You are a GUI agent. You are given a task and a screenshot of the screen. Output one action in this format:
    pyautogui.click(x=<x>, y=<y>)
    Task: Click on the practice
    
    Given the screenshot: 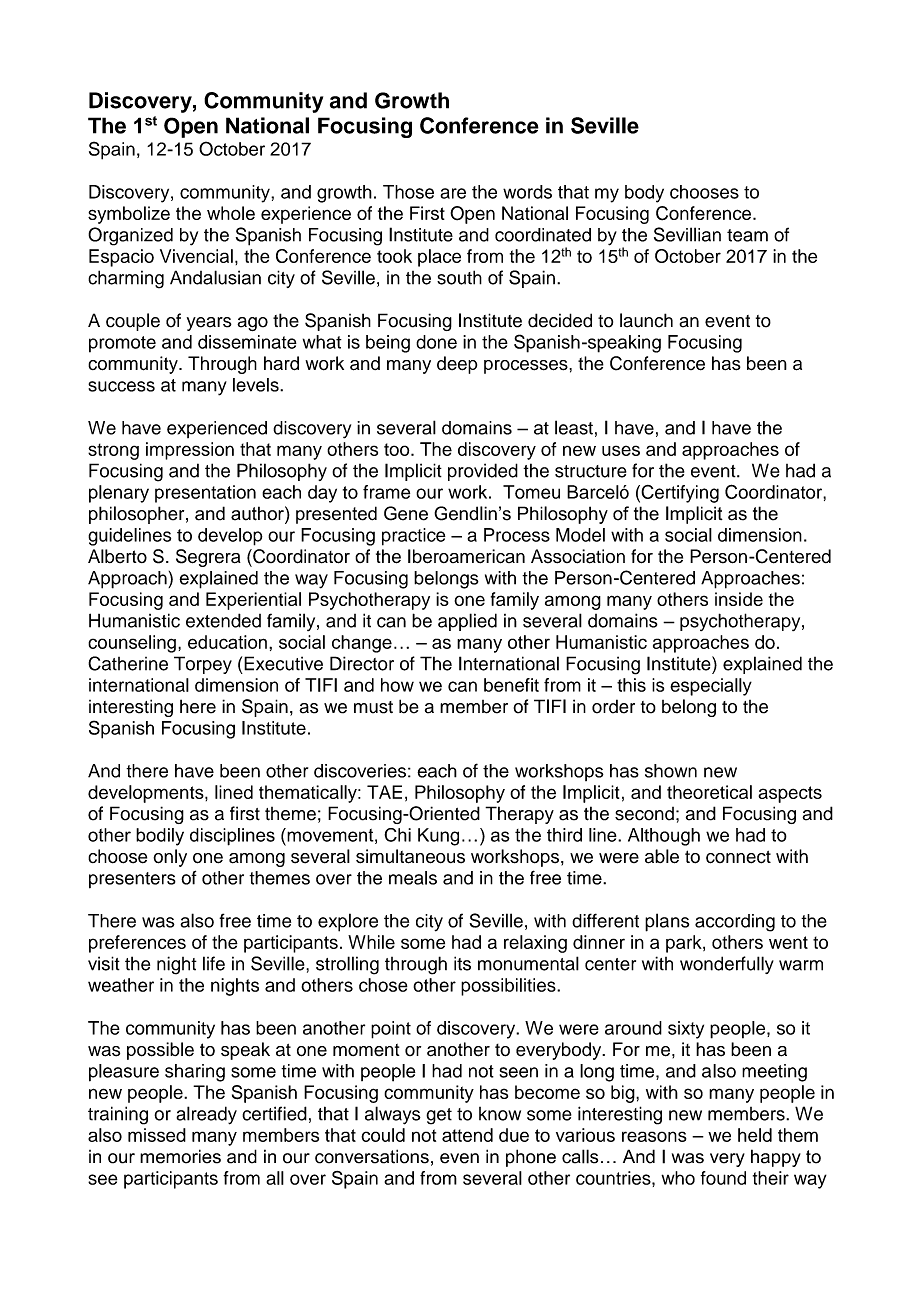 What is the action you would take?
    pyautogui.click(x=414, y=537)
